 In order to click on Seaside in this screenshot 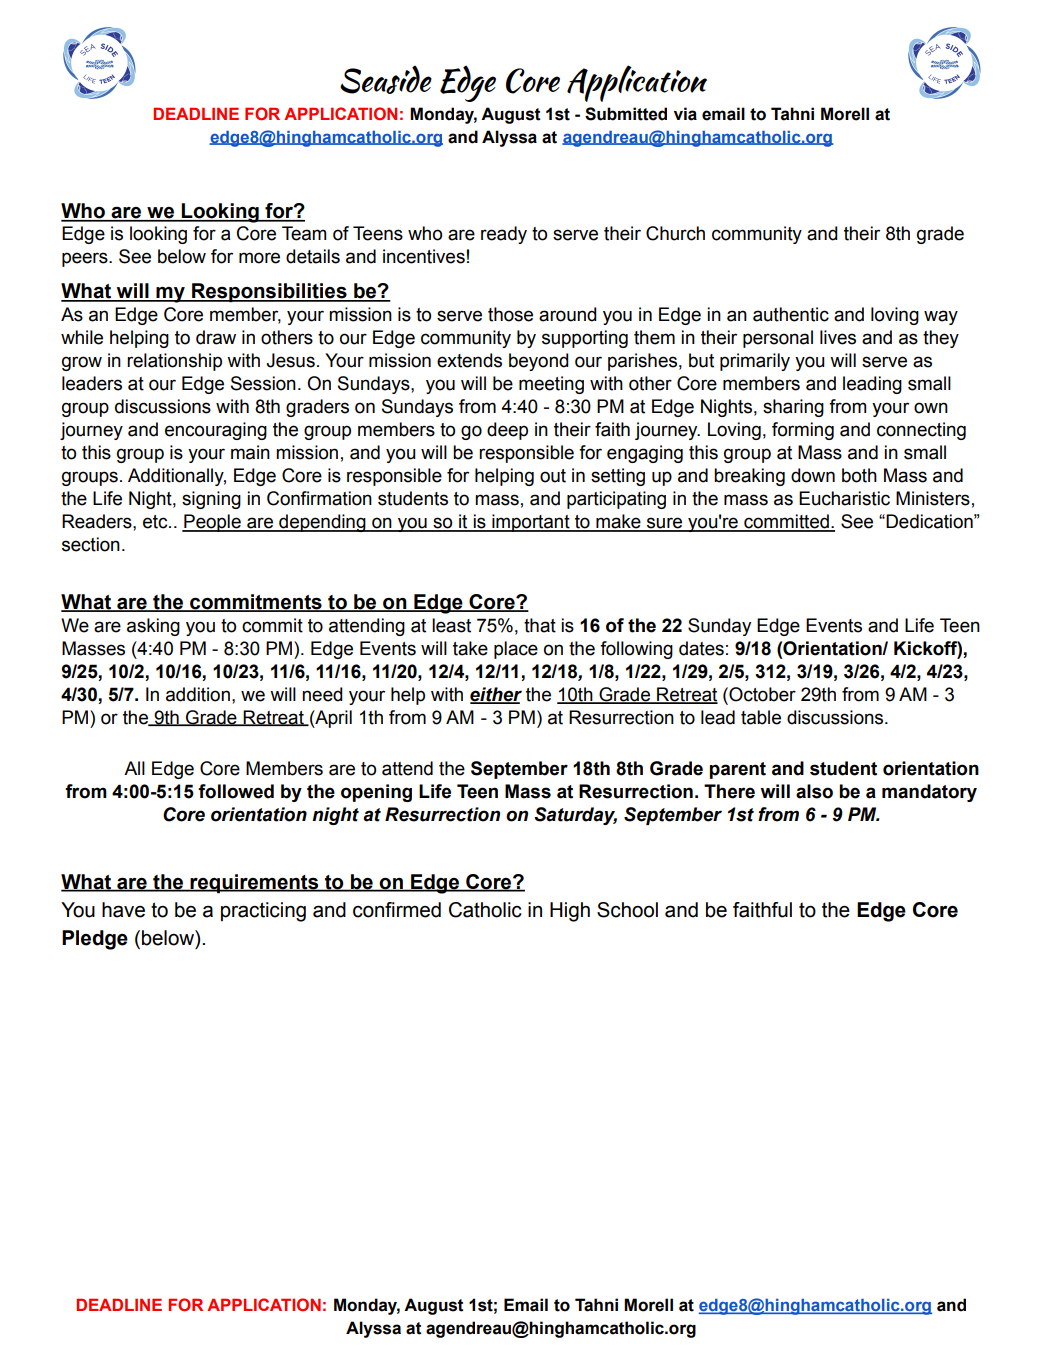, I will do `click(386, 80)`.
